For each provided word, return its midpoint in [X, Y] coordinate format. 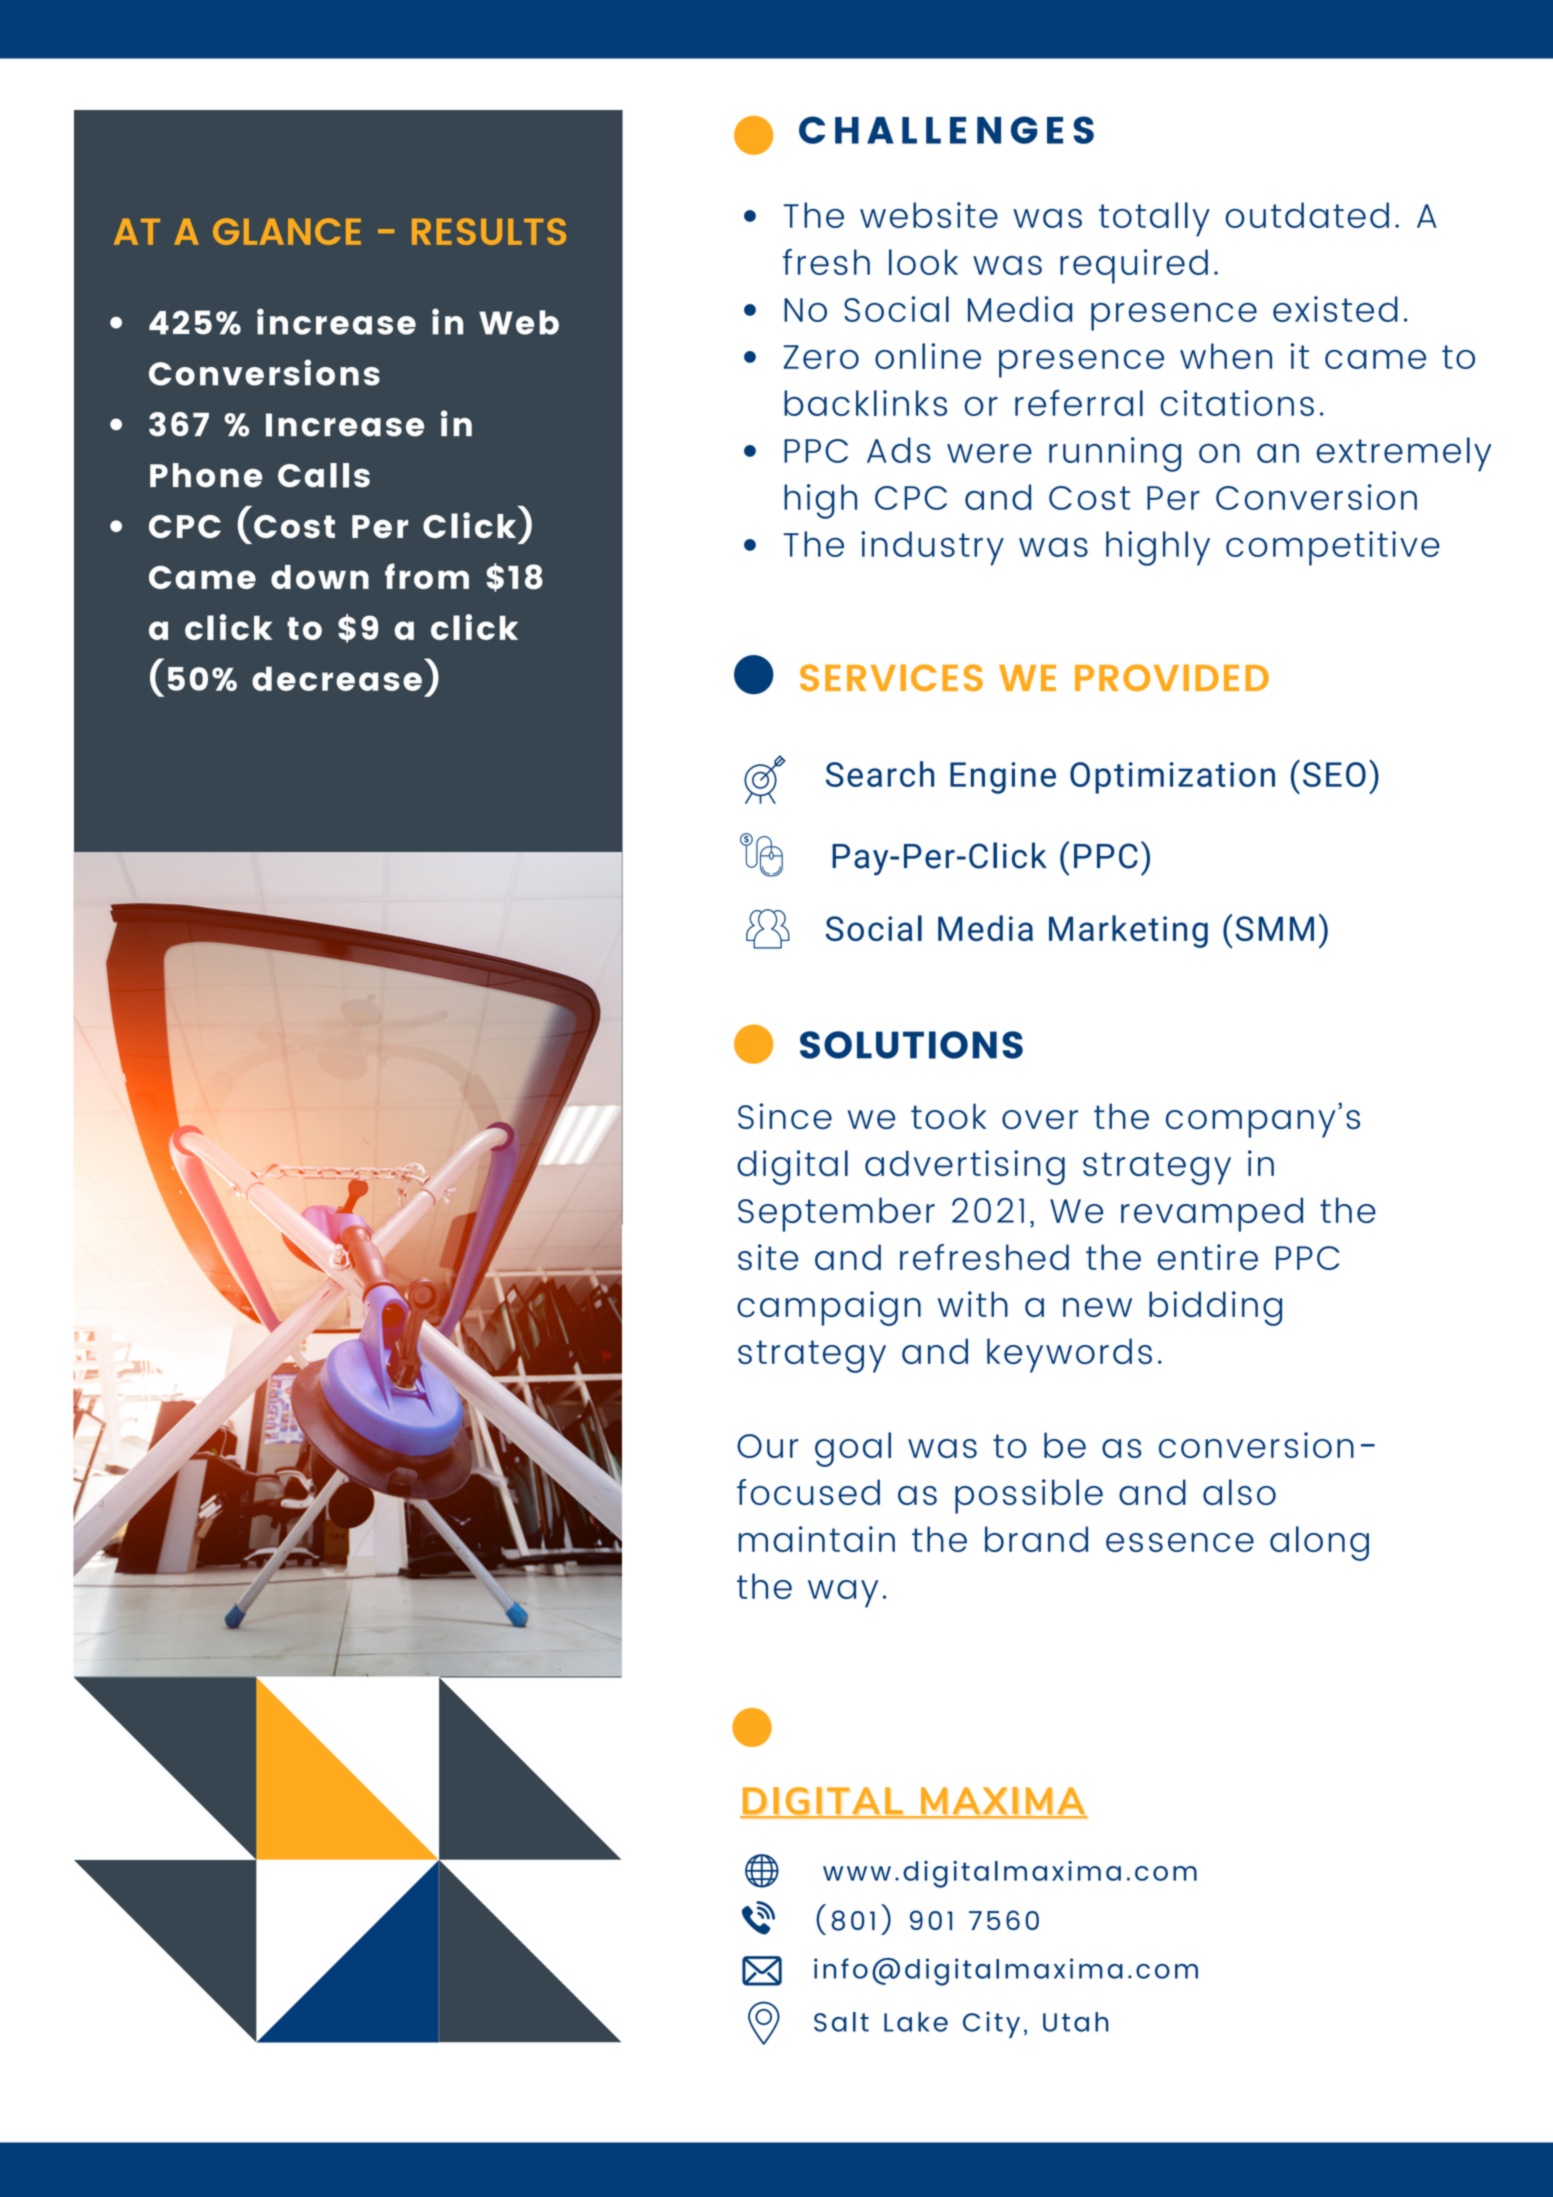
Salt [841, 2022]
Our [767, 1446]
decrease [337, 678]
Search [880, 774]
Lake [916, 2022]
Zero [821, 357]
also [1239, 1492]
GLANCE [287, 231]
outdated [1307, 215]
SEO [1334, 774]
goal [853, 1449]
